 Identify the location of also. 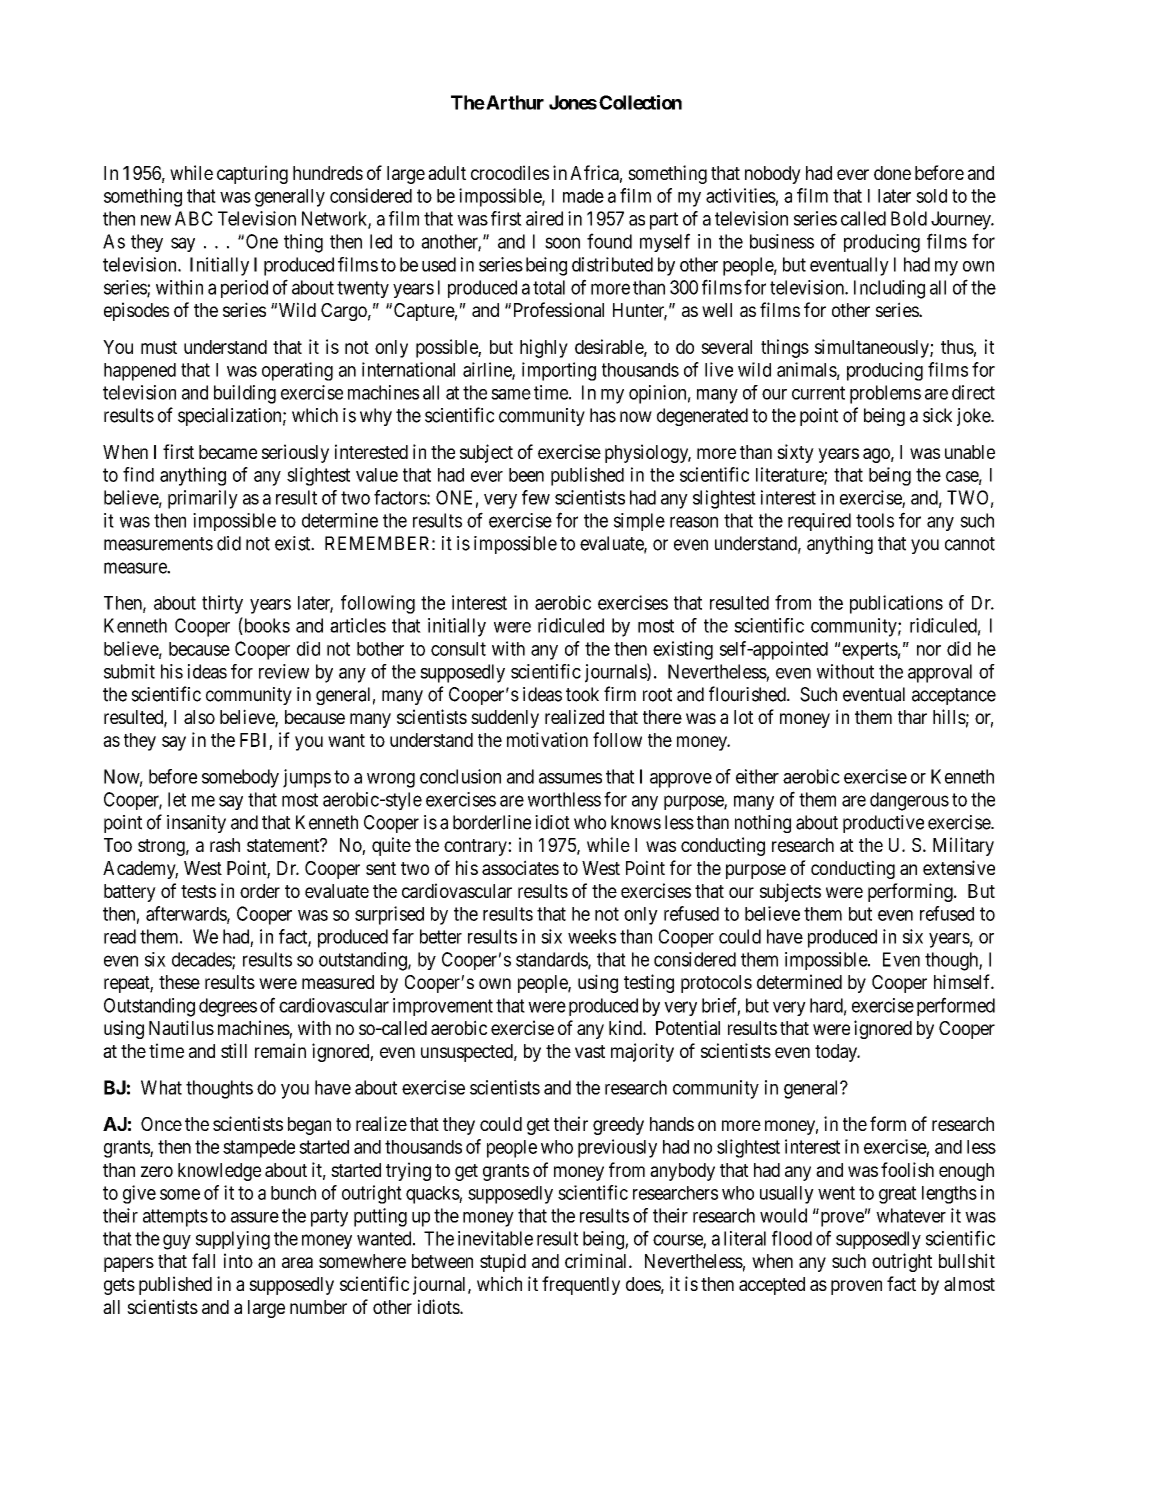
(199, 717).
